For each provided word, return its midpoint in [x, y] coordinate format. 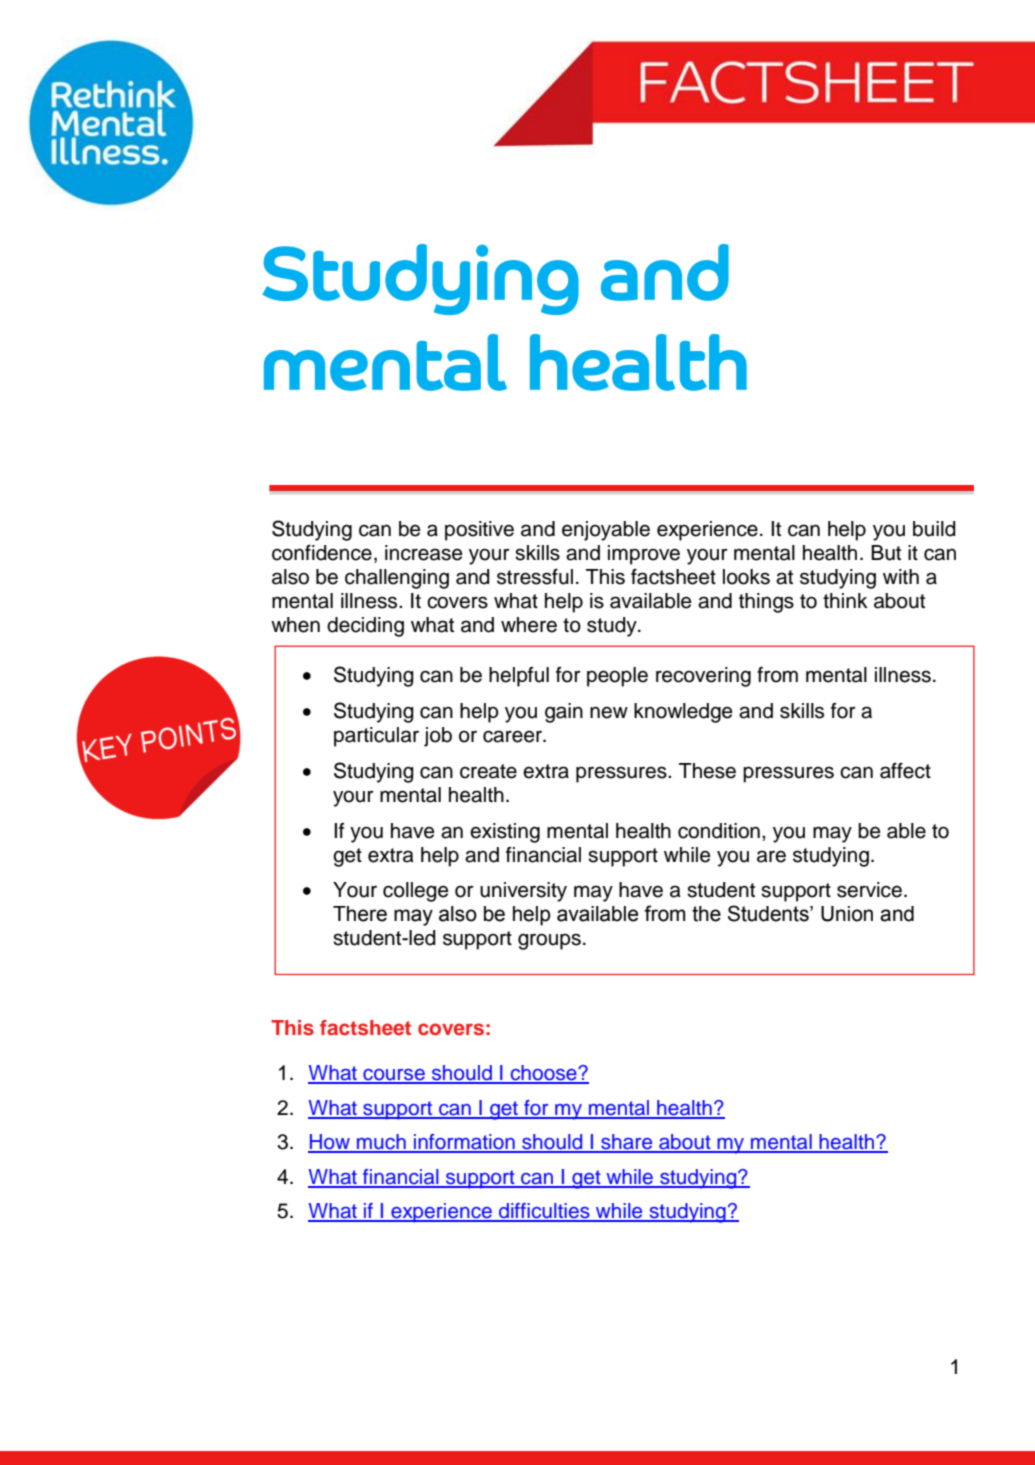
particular [376, 737]
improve [644, 555]
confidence [322, 553]
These [707, 771]
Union [847, 914]
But [886, 553]
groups [549, 941]
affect [905, 771]
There [360, 914]
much [381, 1143]
